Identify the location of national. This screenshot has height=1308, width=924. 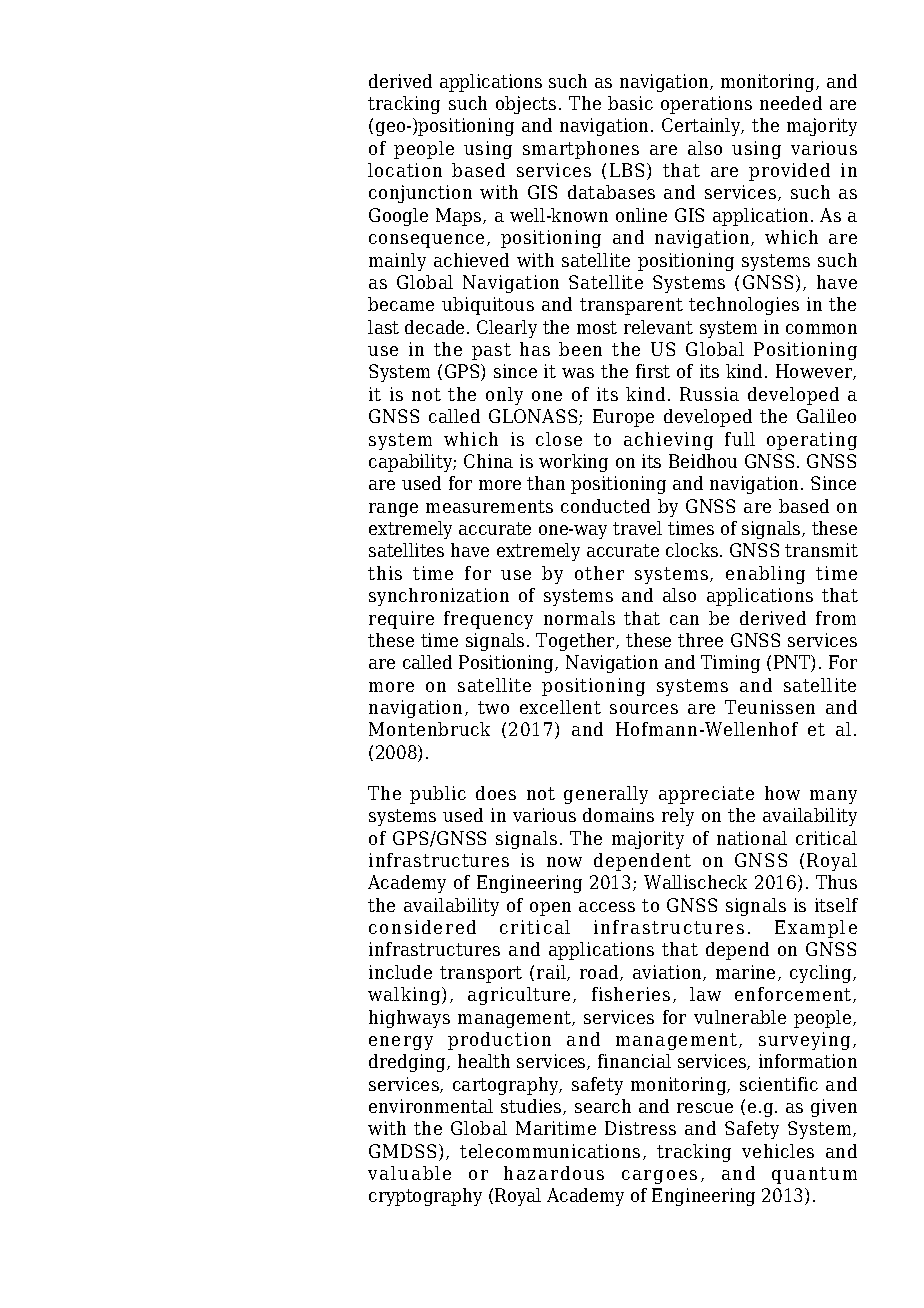
(752, 838).
